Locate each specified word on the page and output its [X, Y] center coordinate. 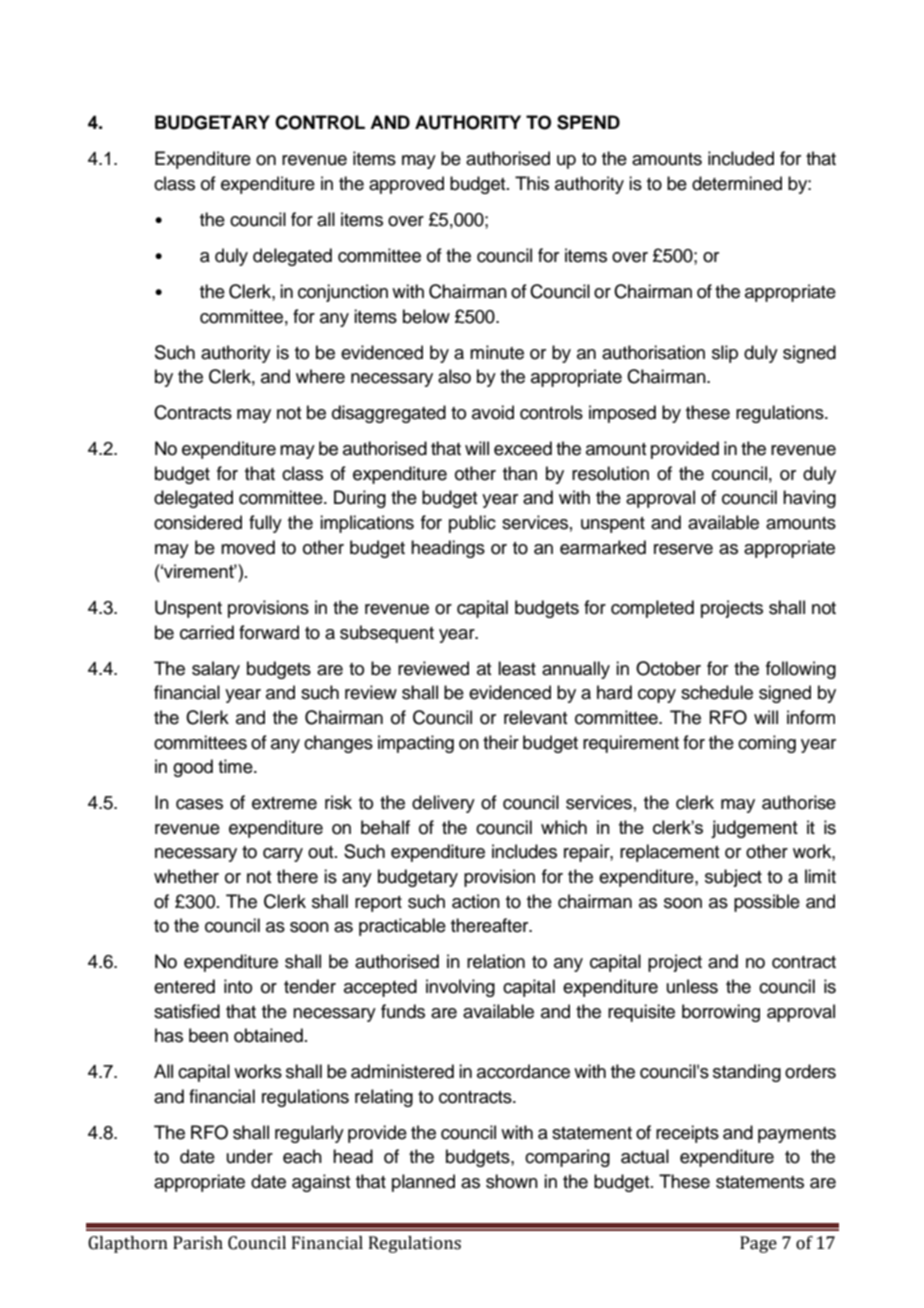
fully [265, 524]
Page [758, 1244]
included [741, 158]
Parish [198, 1243]
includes [524, 851]
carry [283, 855]
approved [406, 185]
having [809, 499]
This [532, 183]
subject [733, 878]
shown [512, 1181]
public [472, 524]
